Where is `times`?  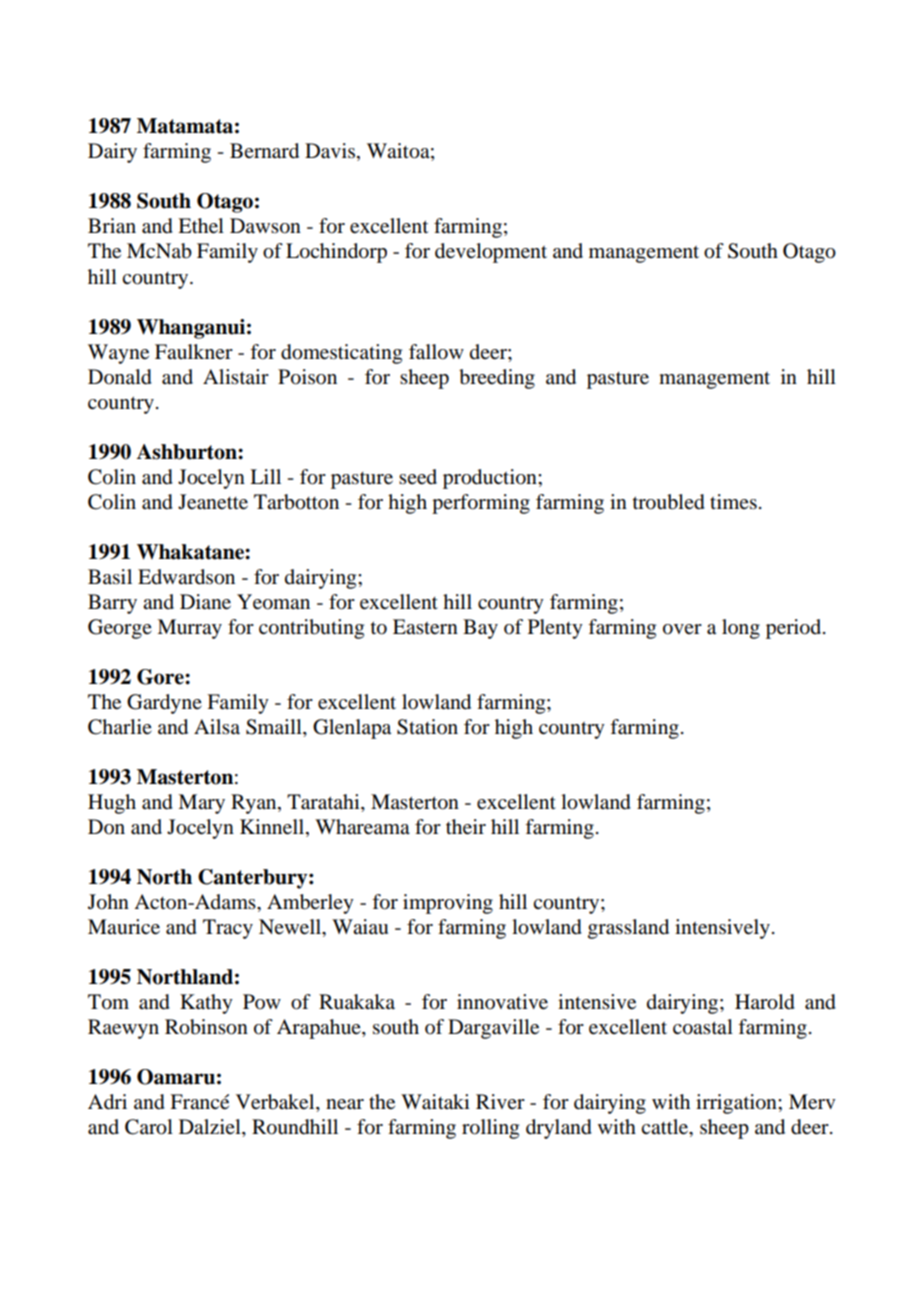
times is located at coordinates (733, 502).
